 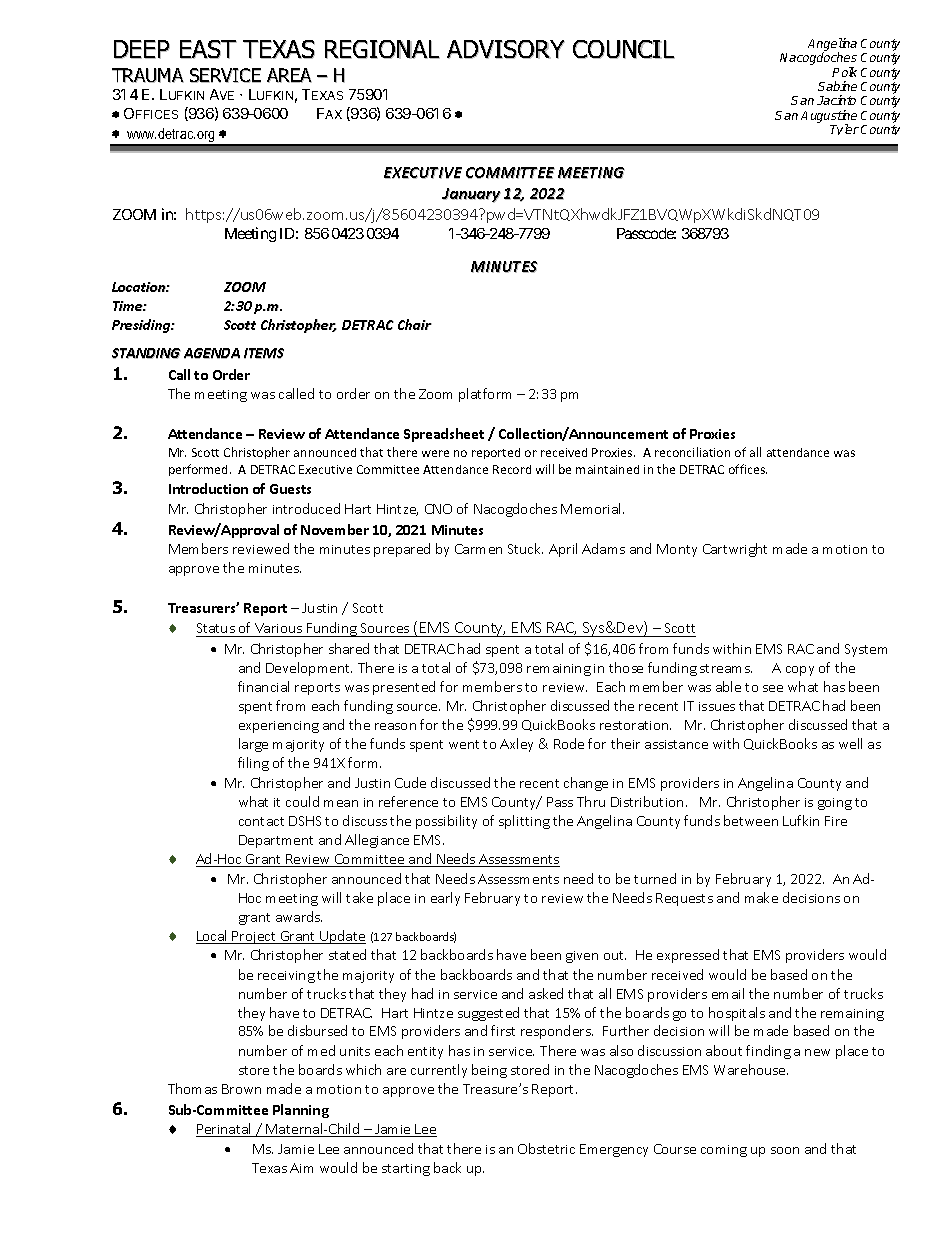 What do you see at coordinates (444, 435) in the page?
I see `Spreadsheet` at bounding box center [444, 435].
